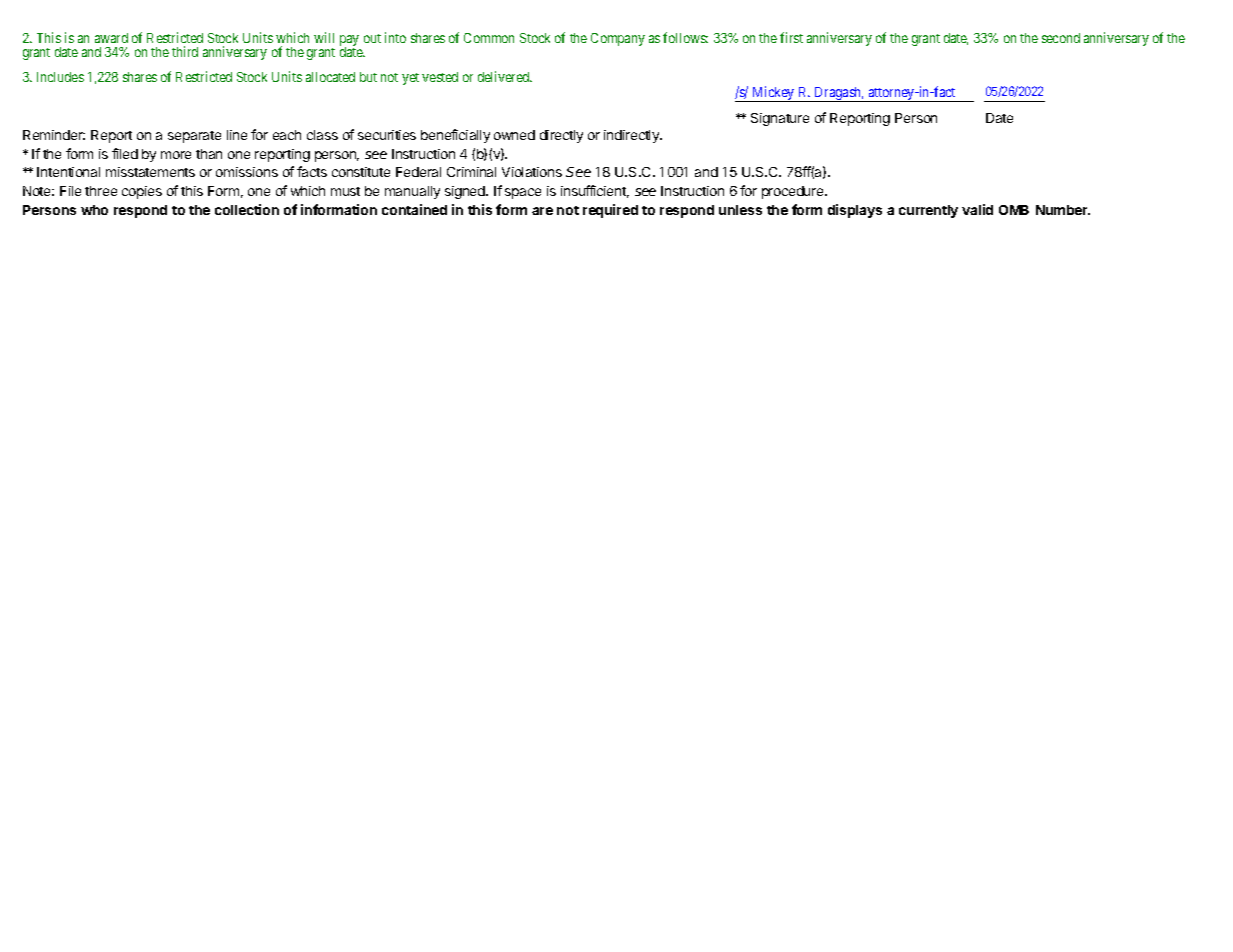 The image size is (1233, 952). I want to click on owned, so click(514, 135).
